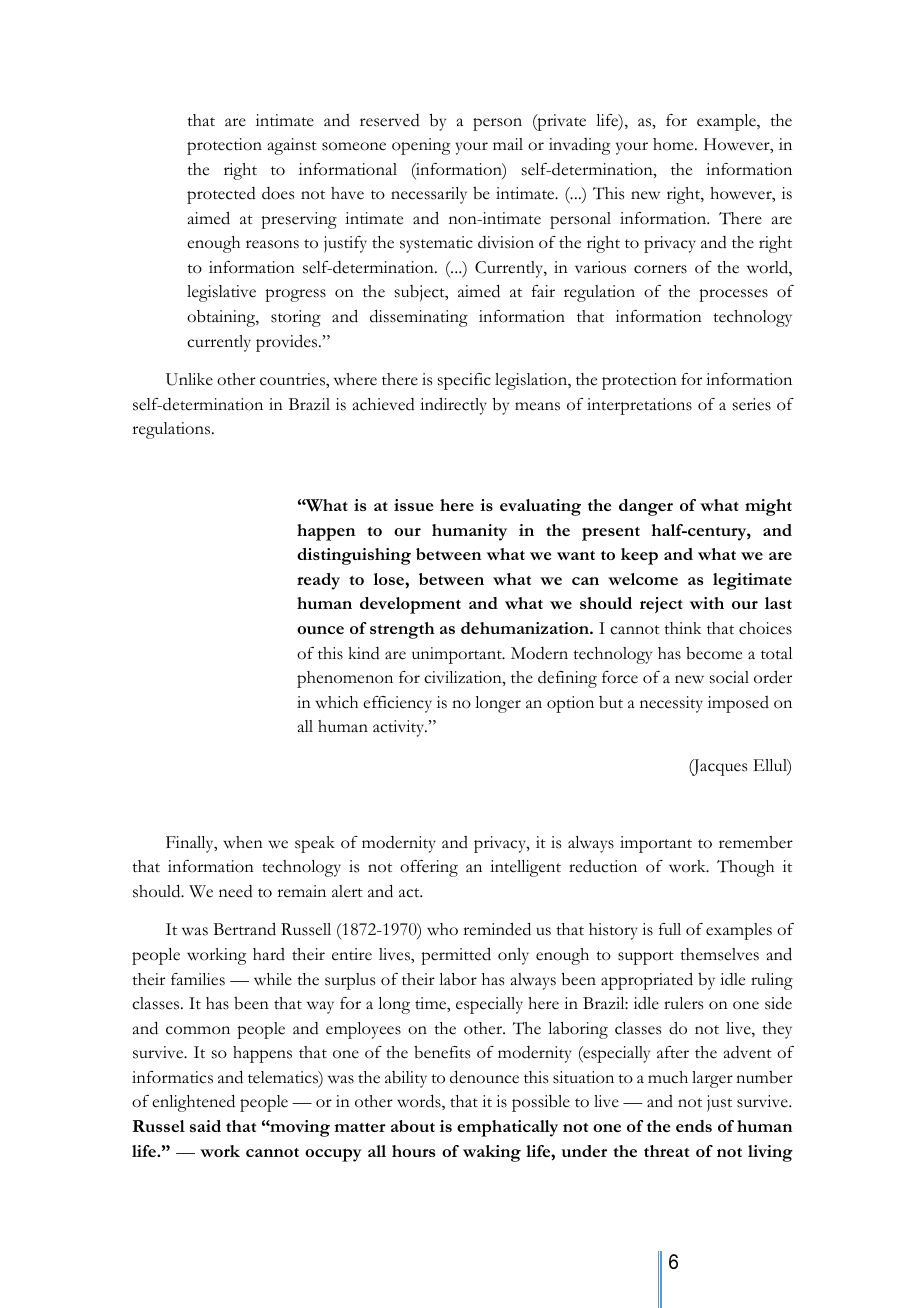 This screenshot has height=1308, width=924. I want to click on said, so click(205, 1126).
